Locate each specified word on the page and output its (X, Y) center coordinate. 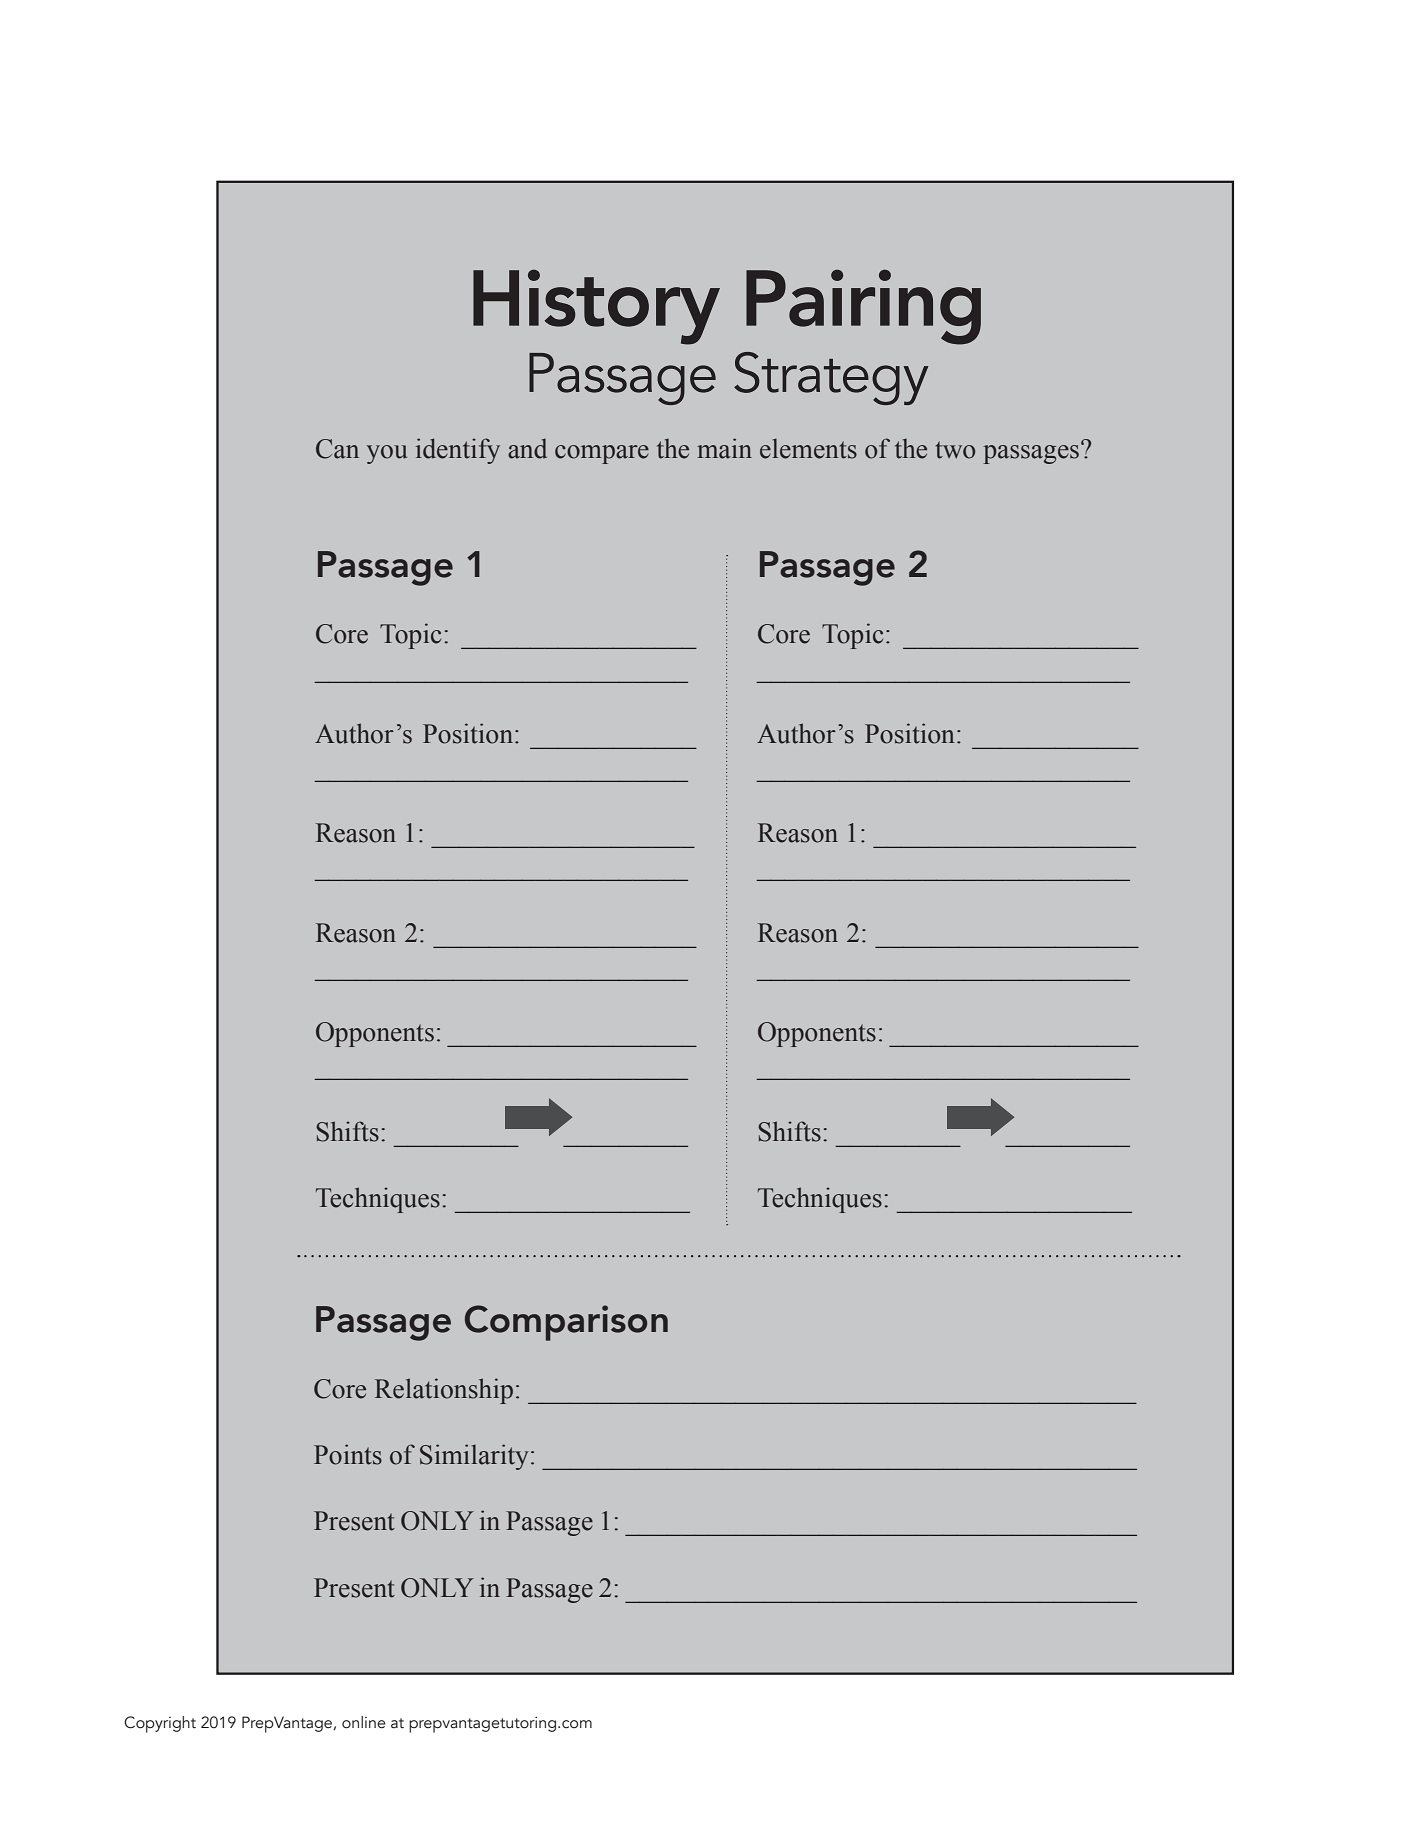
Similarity (474, 1457)
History (596, 307)
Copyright (160, 1724)
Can (337, 449)
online (364, 1722)
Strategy (831, 378)
